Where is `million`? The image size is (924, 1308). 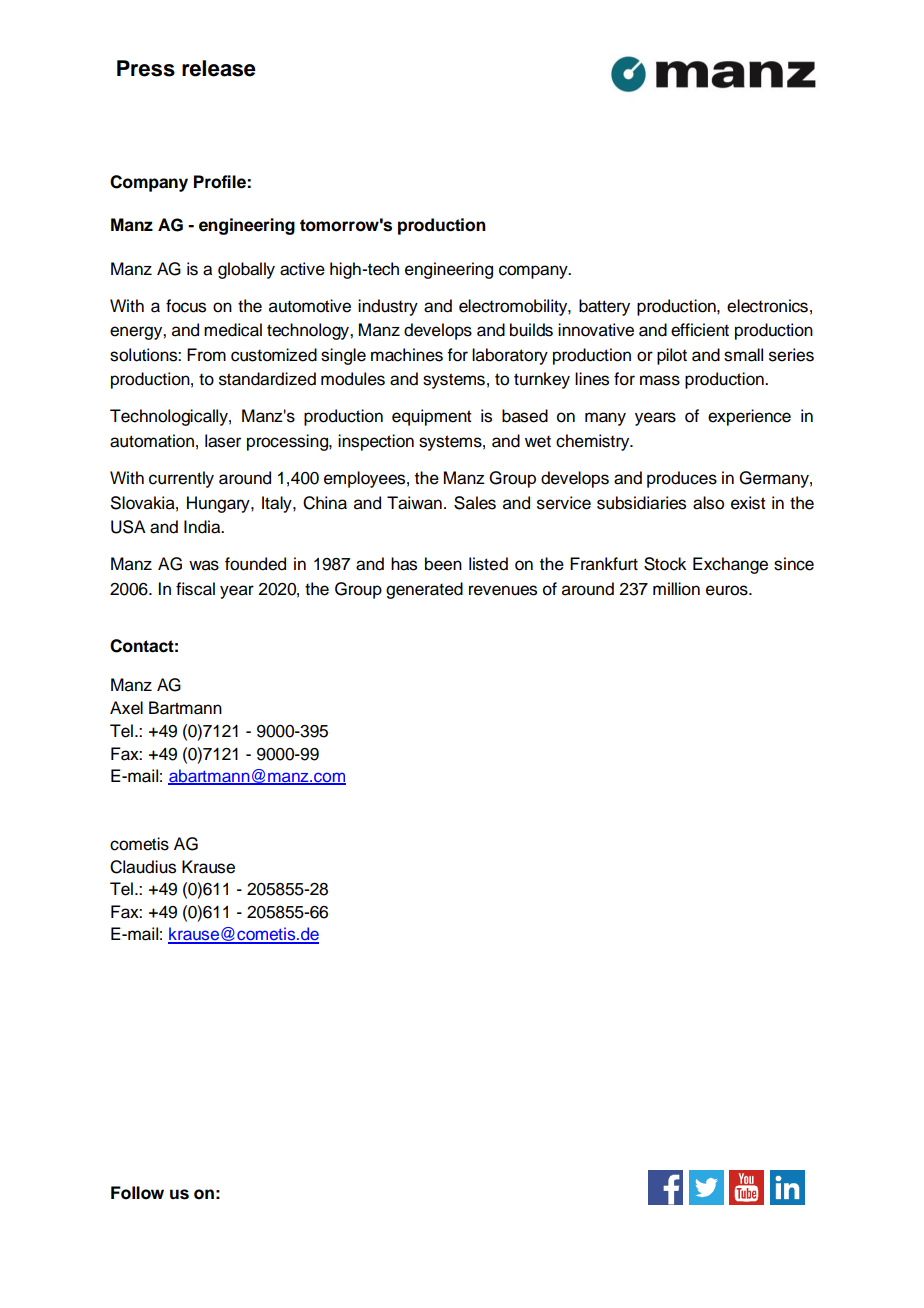
million is located at coordinates (676, 589).
